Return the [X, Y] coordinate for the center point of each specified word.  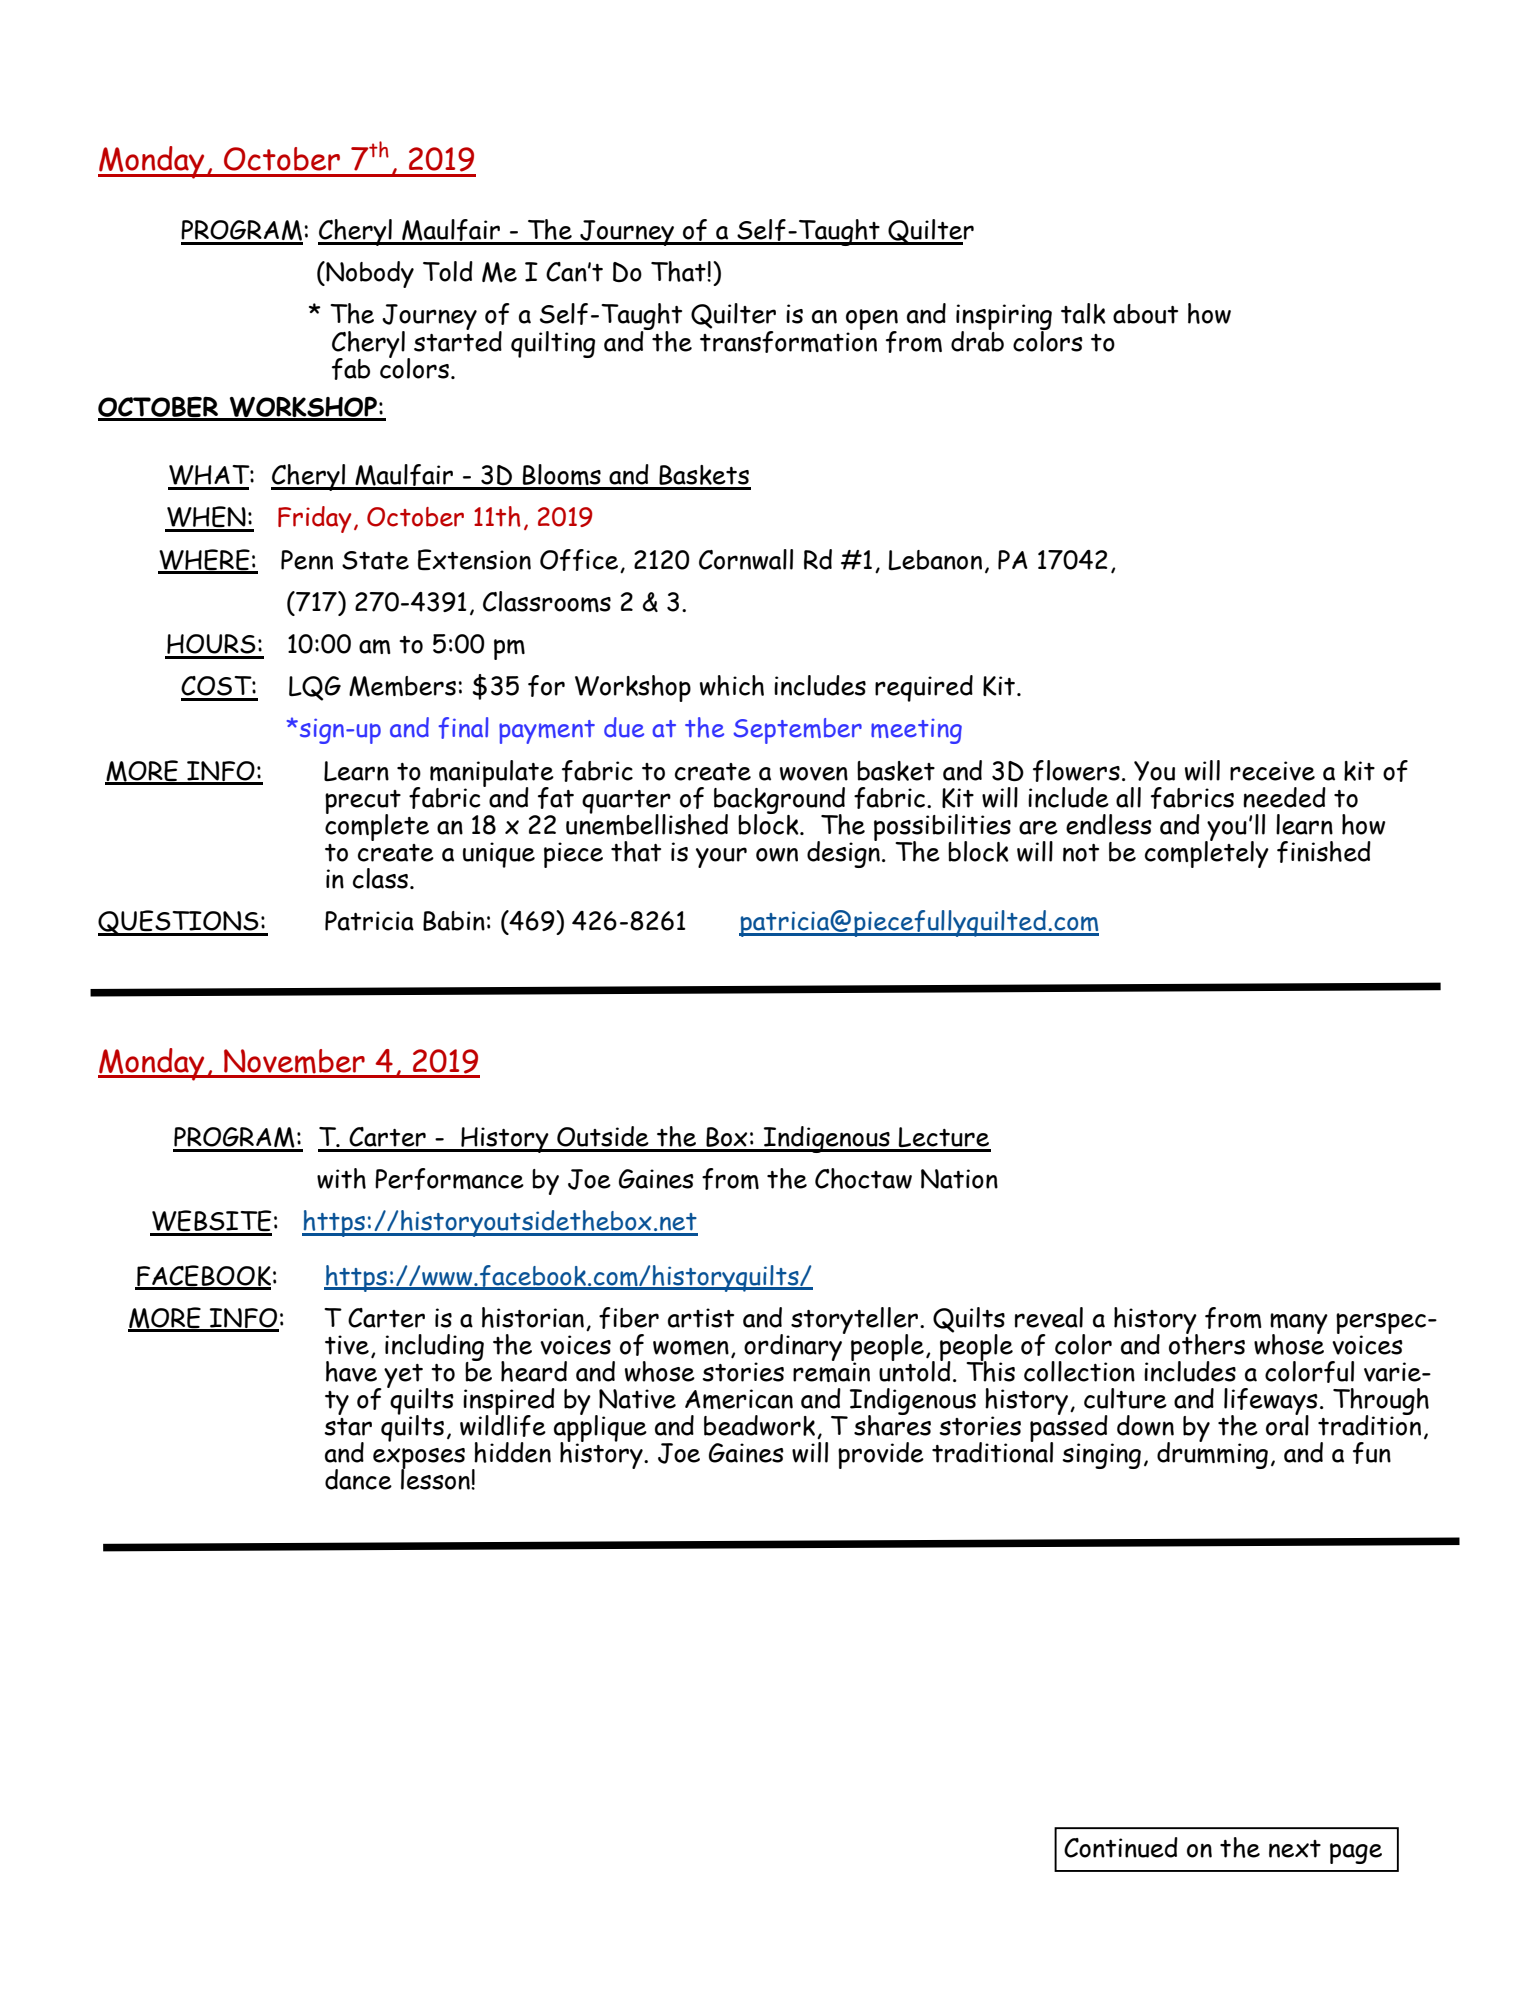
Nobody [369, 274]
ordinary [794, 1348]
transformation [788, 340]
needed [1284, 797]
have [351, 1370]
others [1207, 1343]
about [1145, 314]
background [779, 801]
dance [358, 1479]
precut [363, 803]
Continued [1121, 1847]
